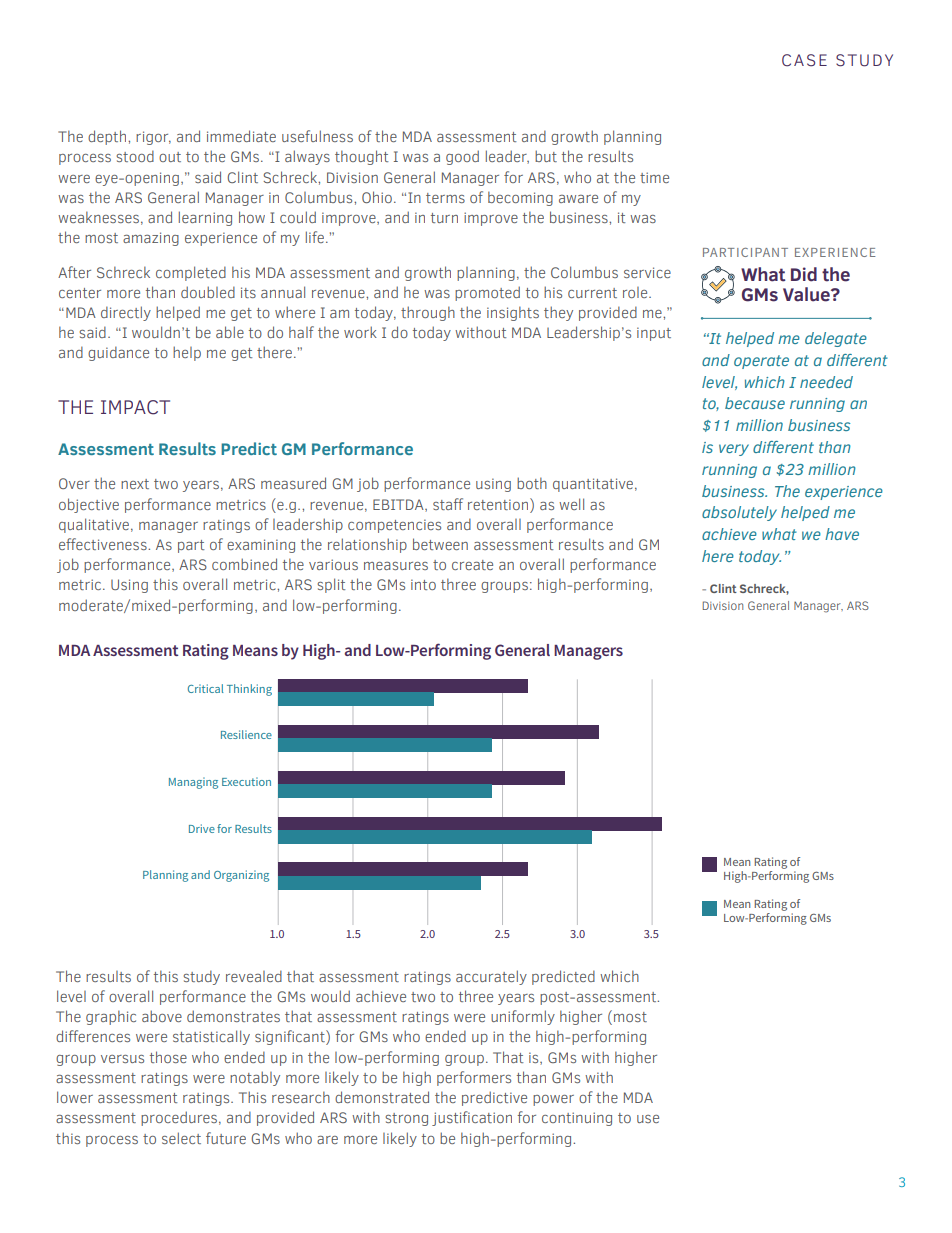  What do you see at coordinates (135, 156) in the image?
I see `stood` at bounding box center [135, 156].
